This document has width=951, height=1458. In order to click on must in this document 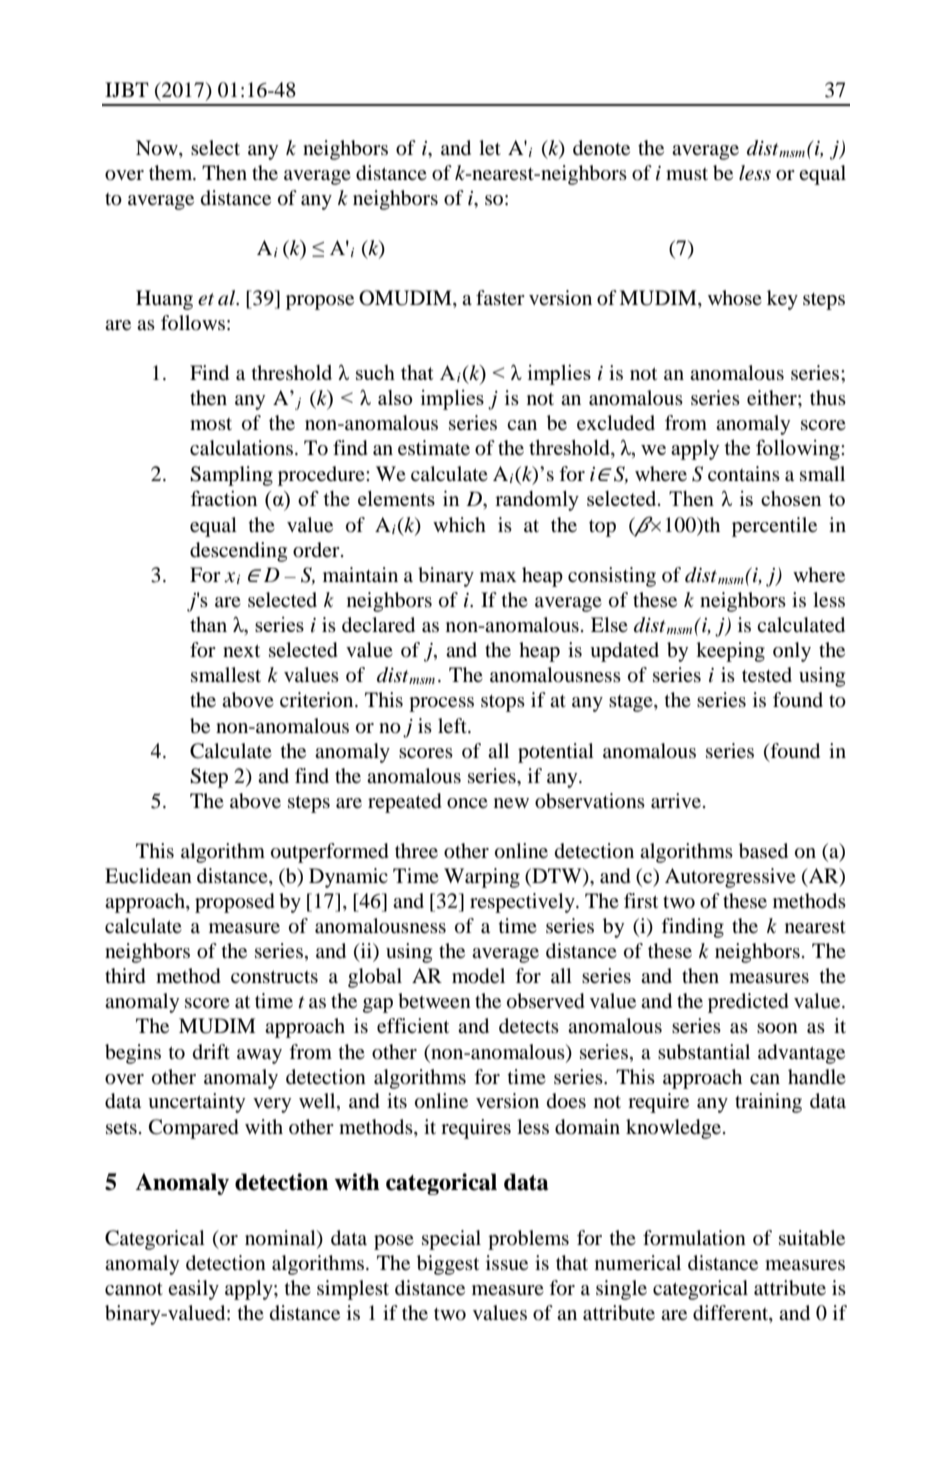, I will do `click(687, 174)`.
